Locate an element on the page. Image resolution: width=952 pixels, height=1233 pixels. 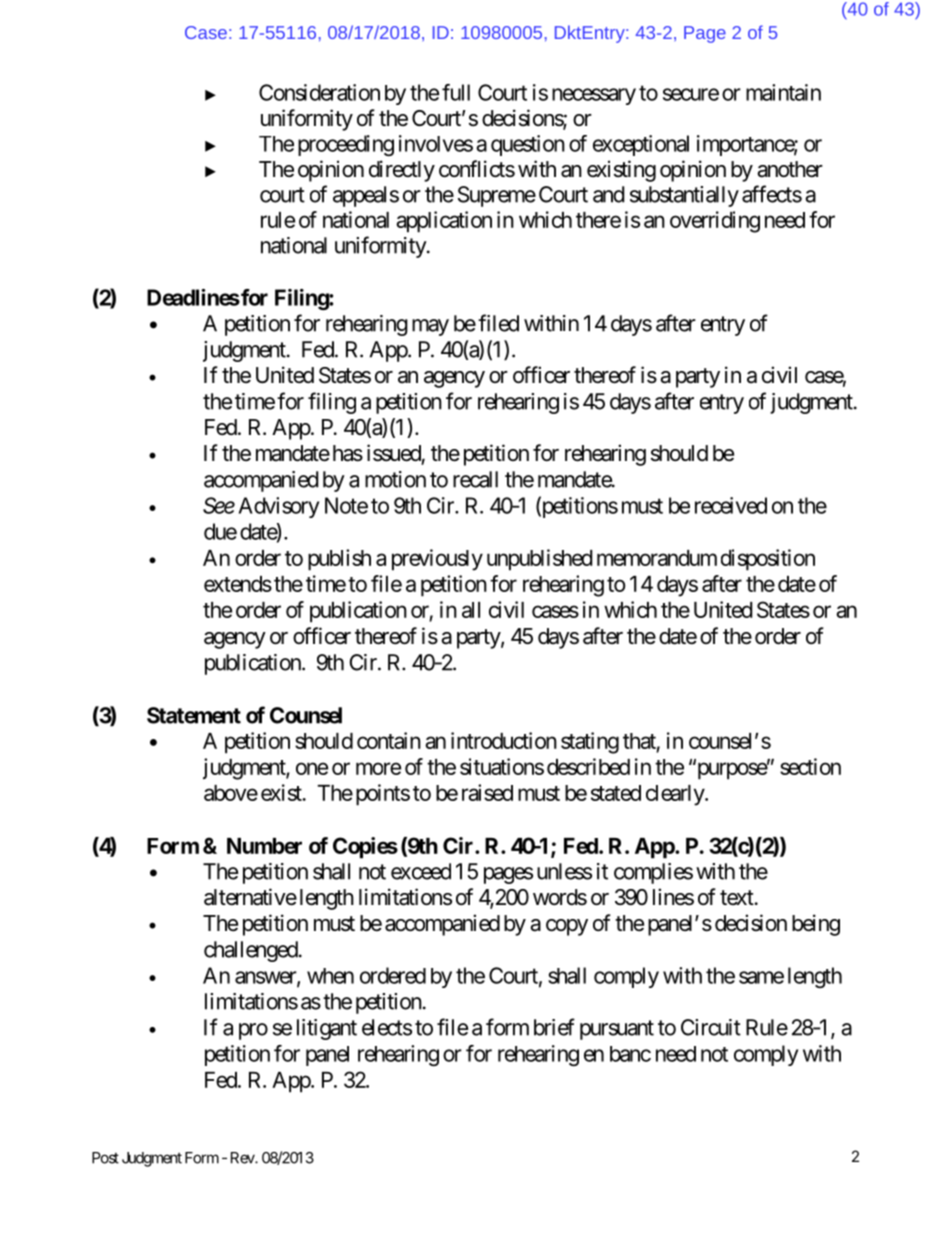
brief is located at coordinates (554, 1027).
